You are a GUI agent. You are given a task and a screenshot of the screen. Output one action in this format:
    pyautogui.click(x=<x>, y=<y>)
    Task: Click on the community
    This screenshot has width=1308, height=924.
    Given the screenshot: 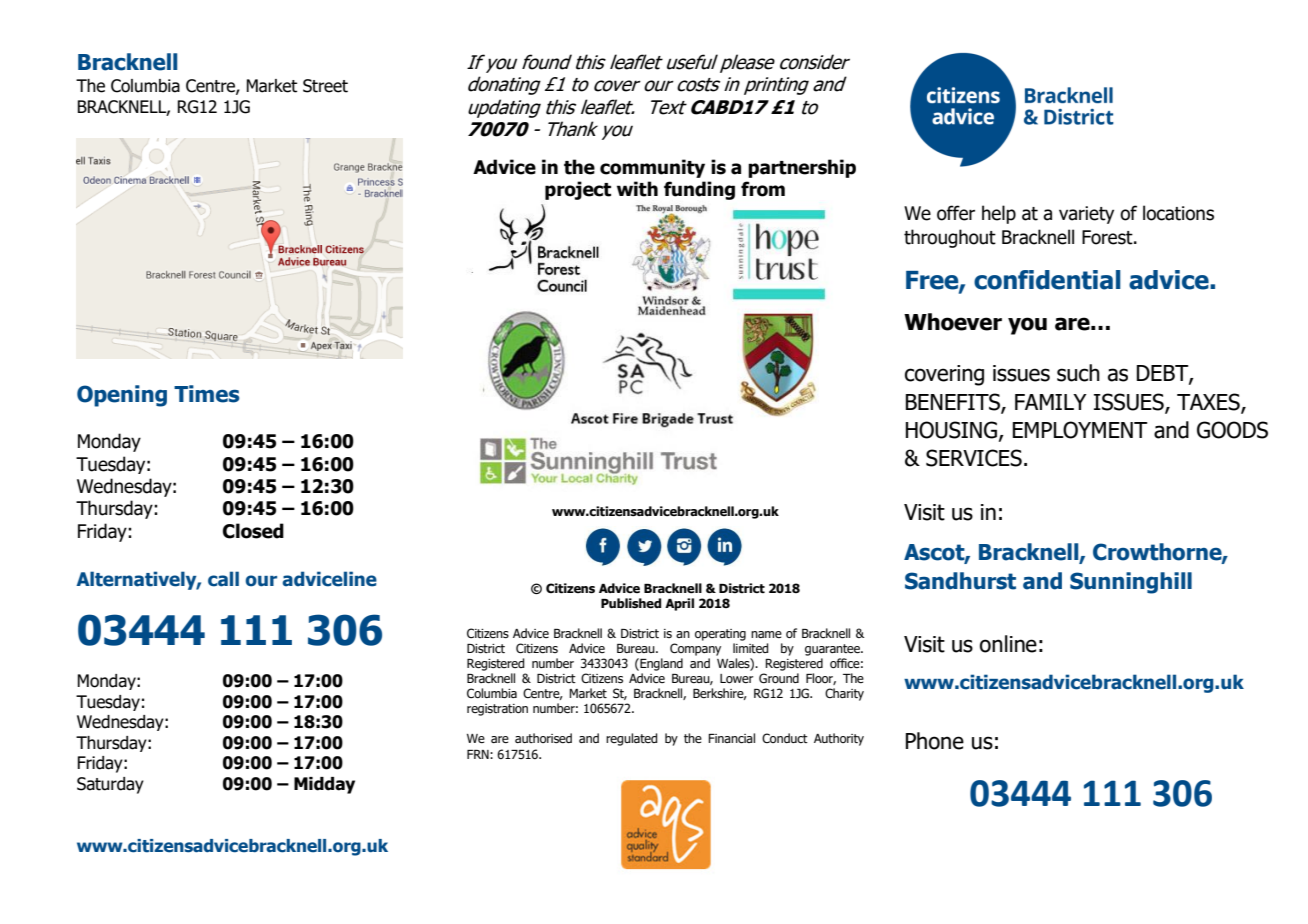 What is the action you would take?
    pyautogui.click(x=652, y=168)
